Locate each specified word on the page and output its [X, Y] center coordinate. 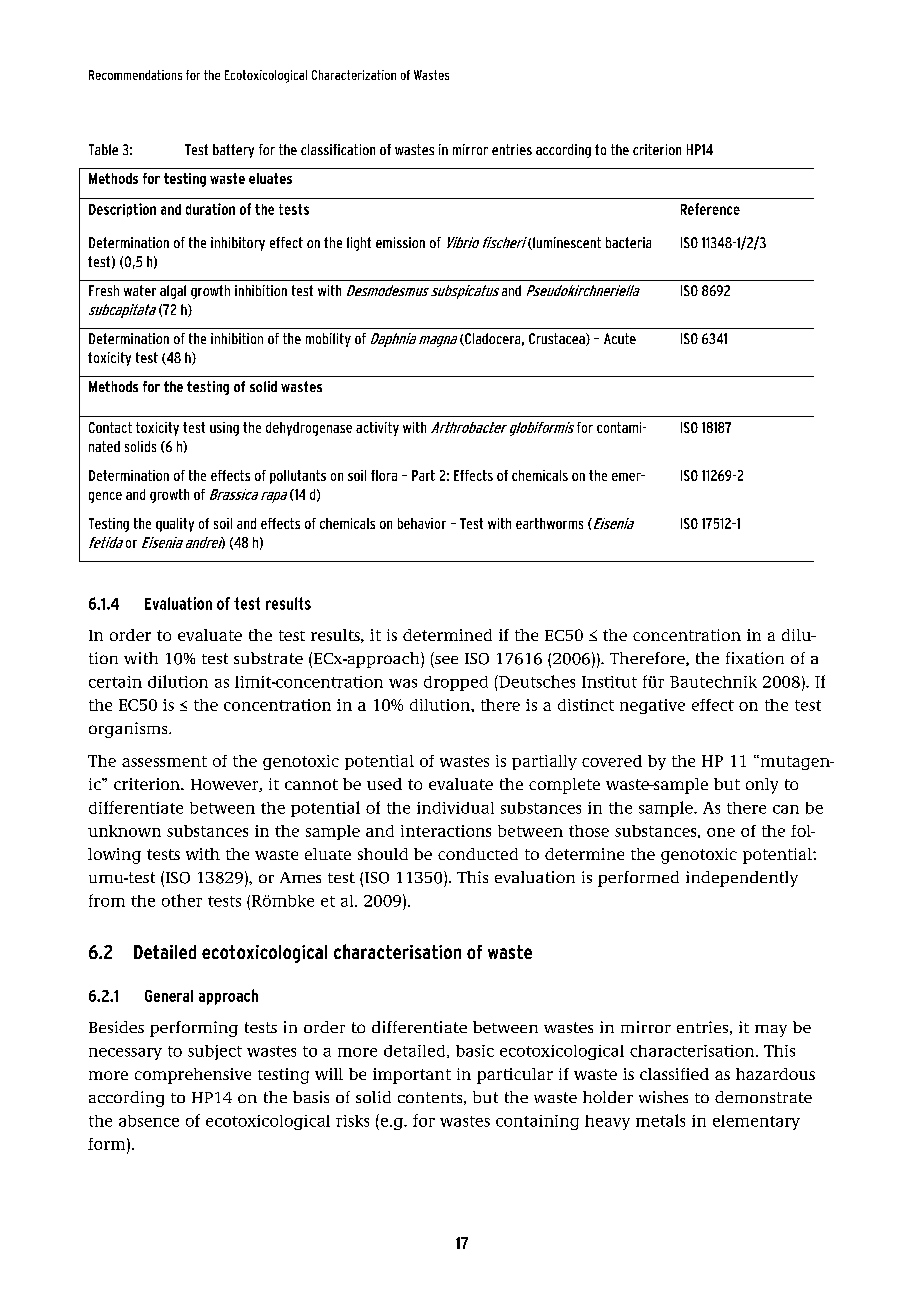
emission [400, 242]
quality [175, 525]
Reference [710, 209]
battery [233, 151]
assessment [164, 761]
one [721, 832]
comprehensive [193, 1076]
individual [455, 808]
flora [384, 475]
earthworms [549, 523]
